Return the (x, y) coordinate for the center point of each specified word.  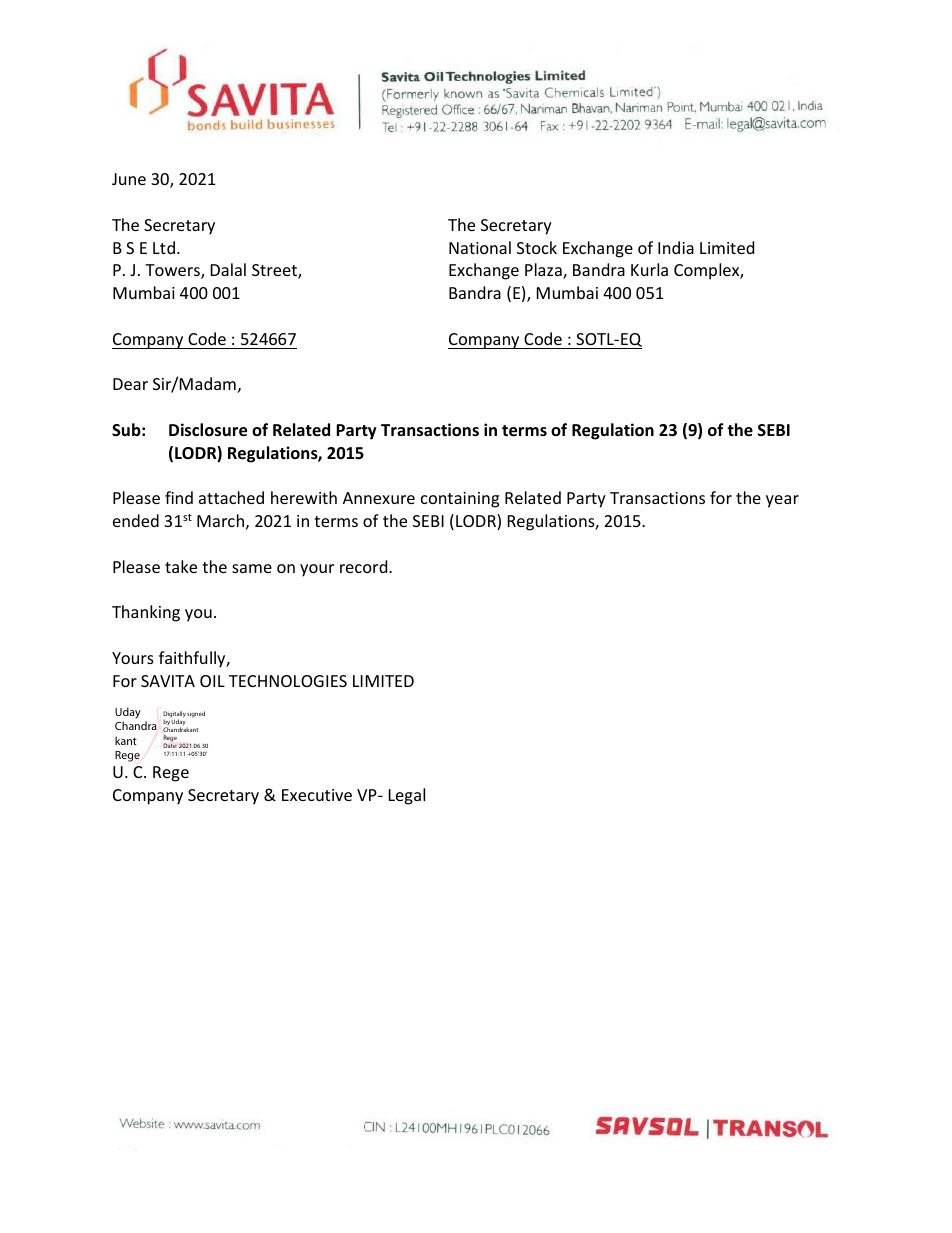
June (129, 179)
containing (460, 500)
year (782, 501)
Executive (317, 795)
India (676, 247)
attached (231, 497)
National (480, 247)
